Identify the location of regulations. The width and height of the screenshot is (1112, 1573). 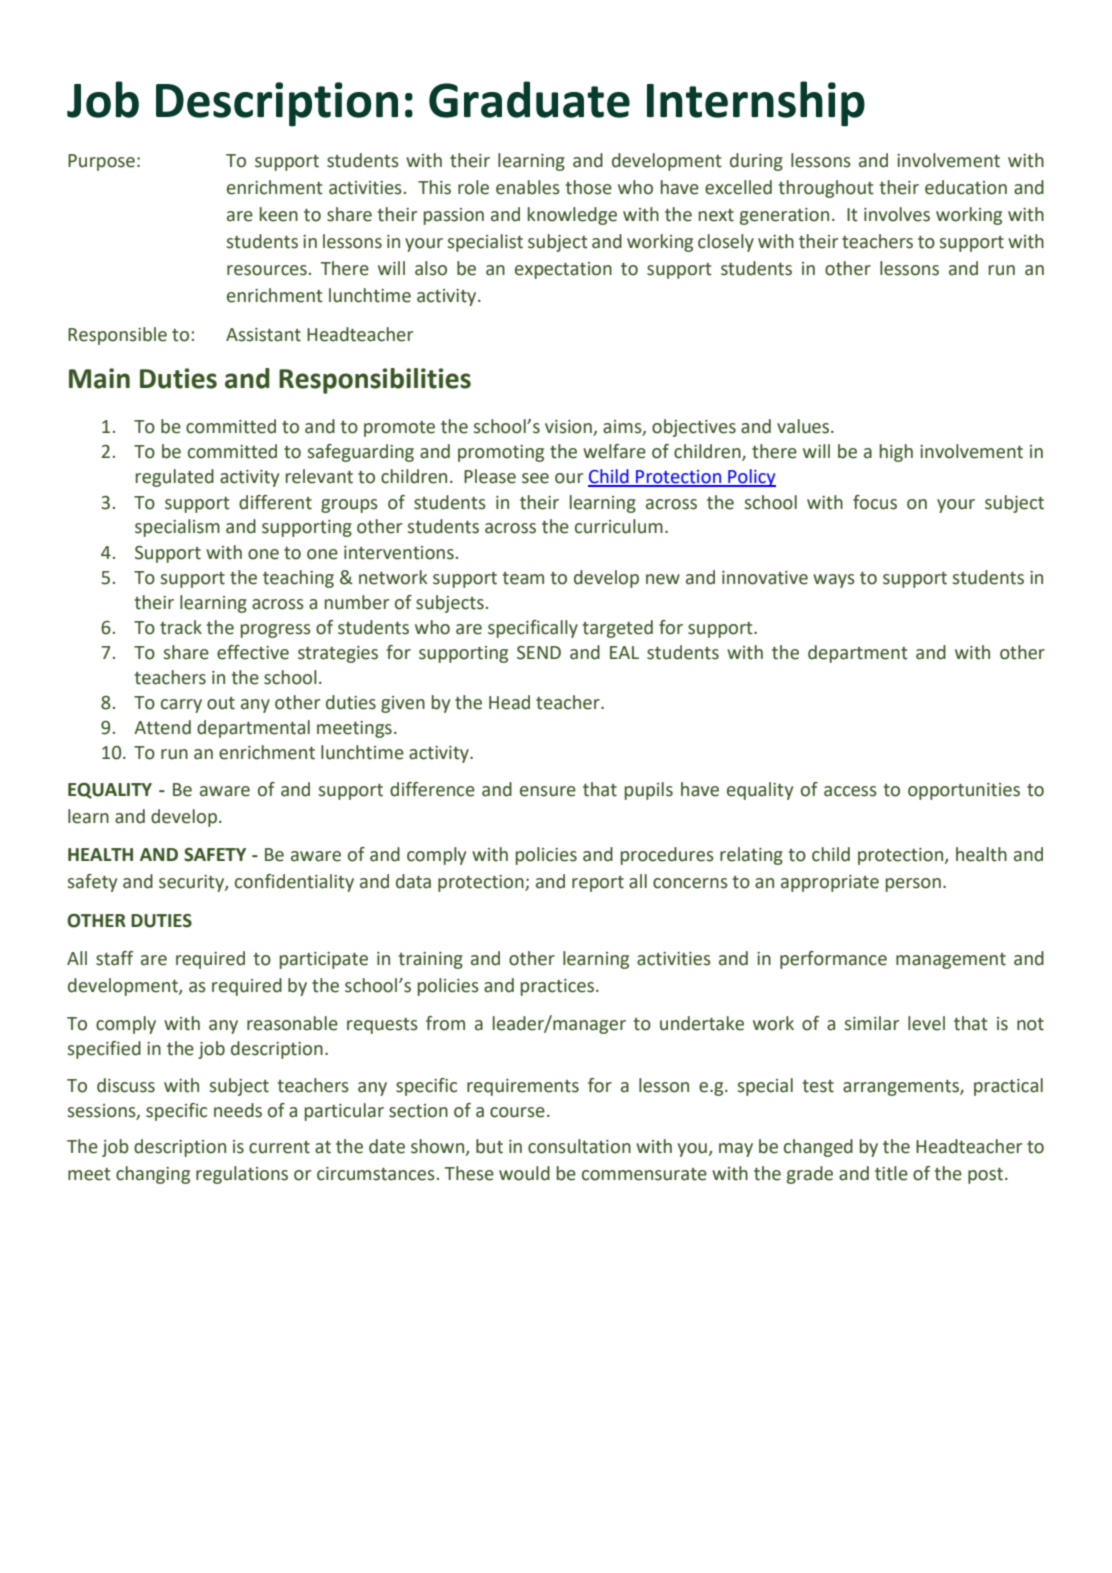
(242, 1175).
